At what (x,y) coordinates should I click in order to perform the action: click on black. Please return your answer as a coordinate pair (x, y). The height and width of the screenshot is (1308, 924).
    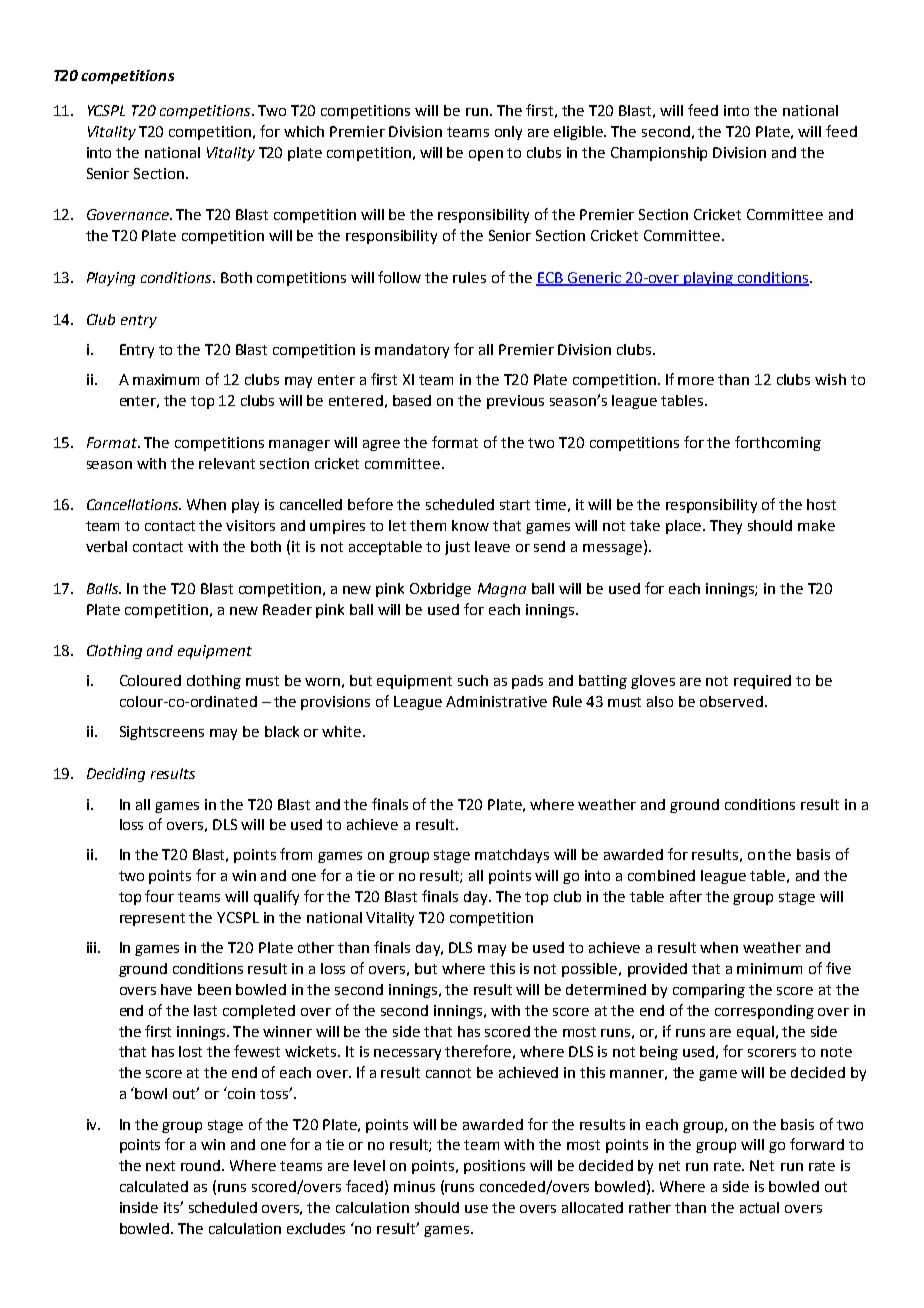
    Looking at the image, I should click on (282, 731).
